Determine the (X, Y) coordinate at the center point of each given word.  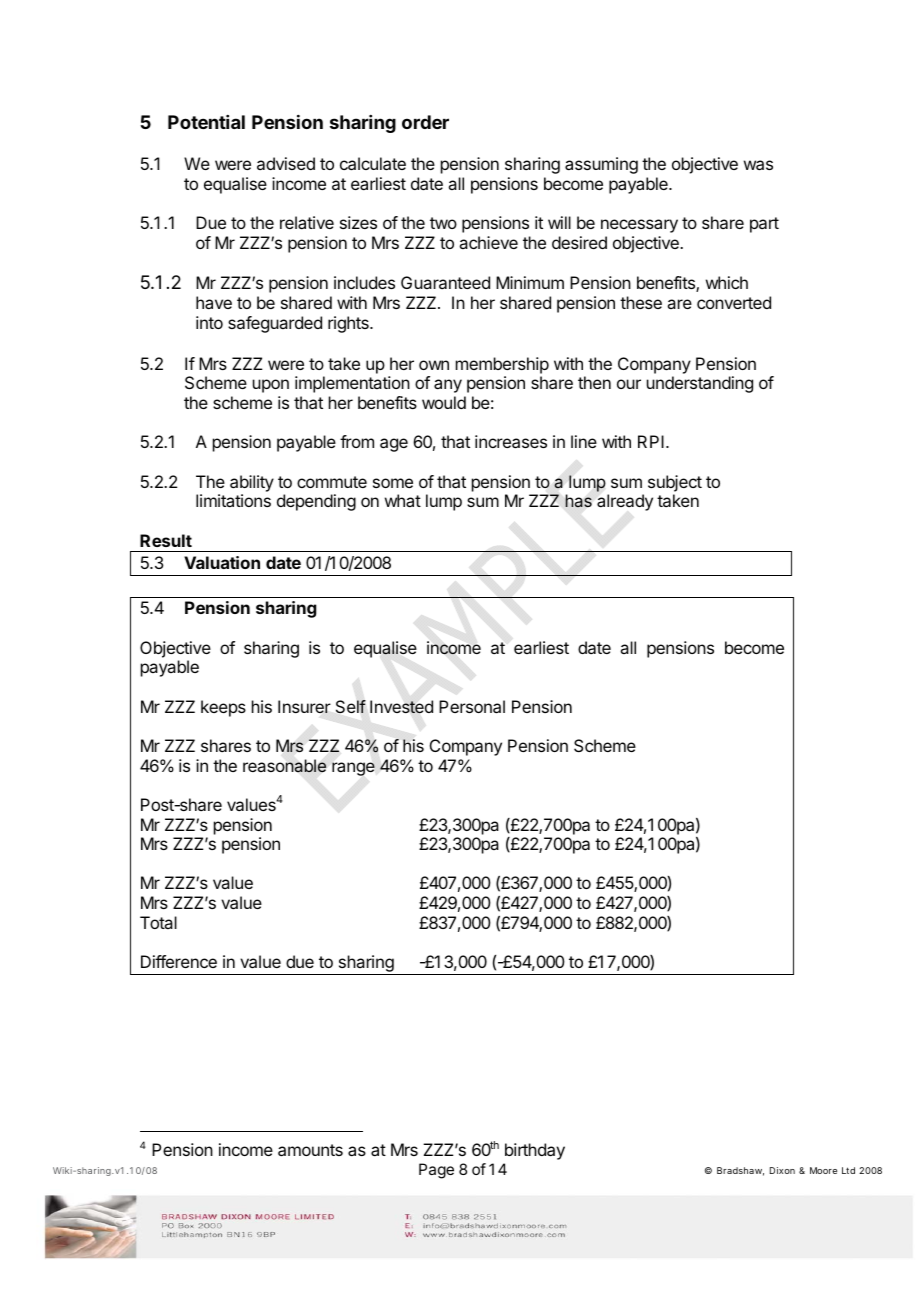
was (758, 165)
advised (286, 163)
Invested (401, 707)
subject (675, 483)
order (425, 122)
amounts (310, 1150)
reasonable (285, 766)
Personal (472, 706)
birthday (535, 1151)
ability (252, 483)
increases (511, 441)
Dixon (782, 1170)
